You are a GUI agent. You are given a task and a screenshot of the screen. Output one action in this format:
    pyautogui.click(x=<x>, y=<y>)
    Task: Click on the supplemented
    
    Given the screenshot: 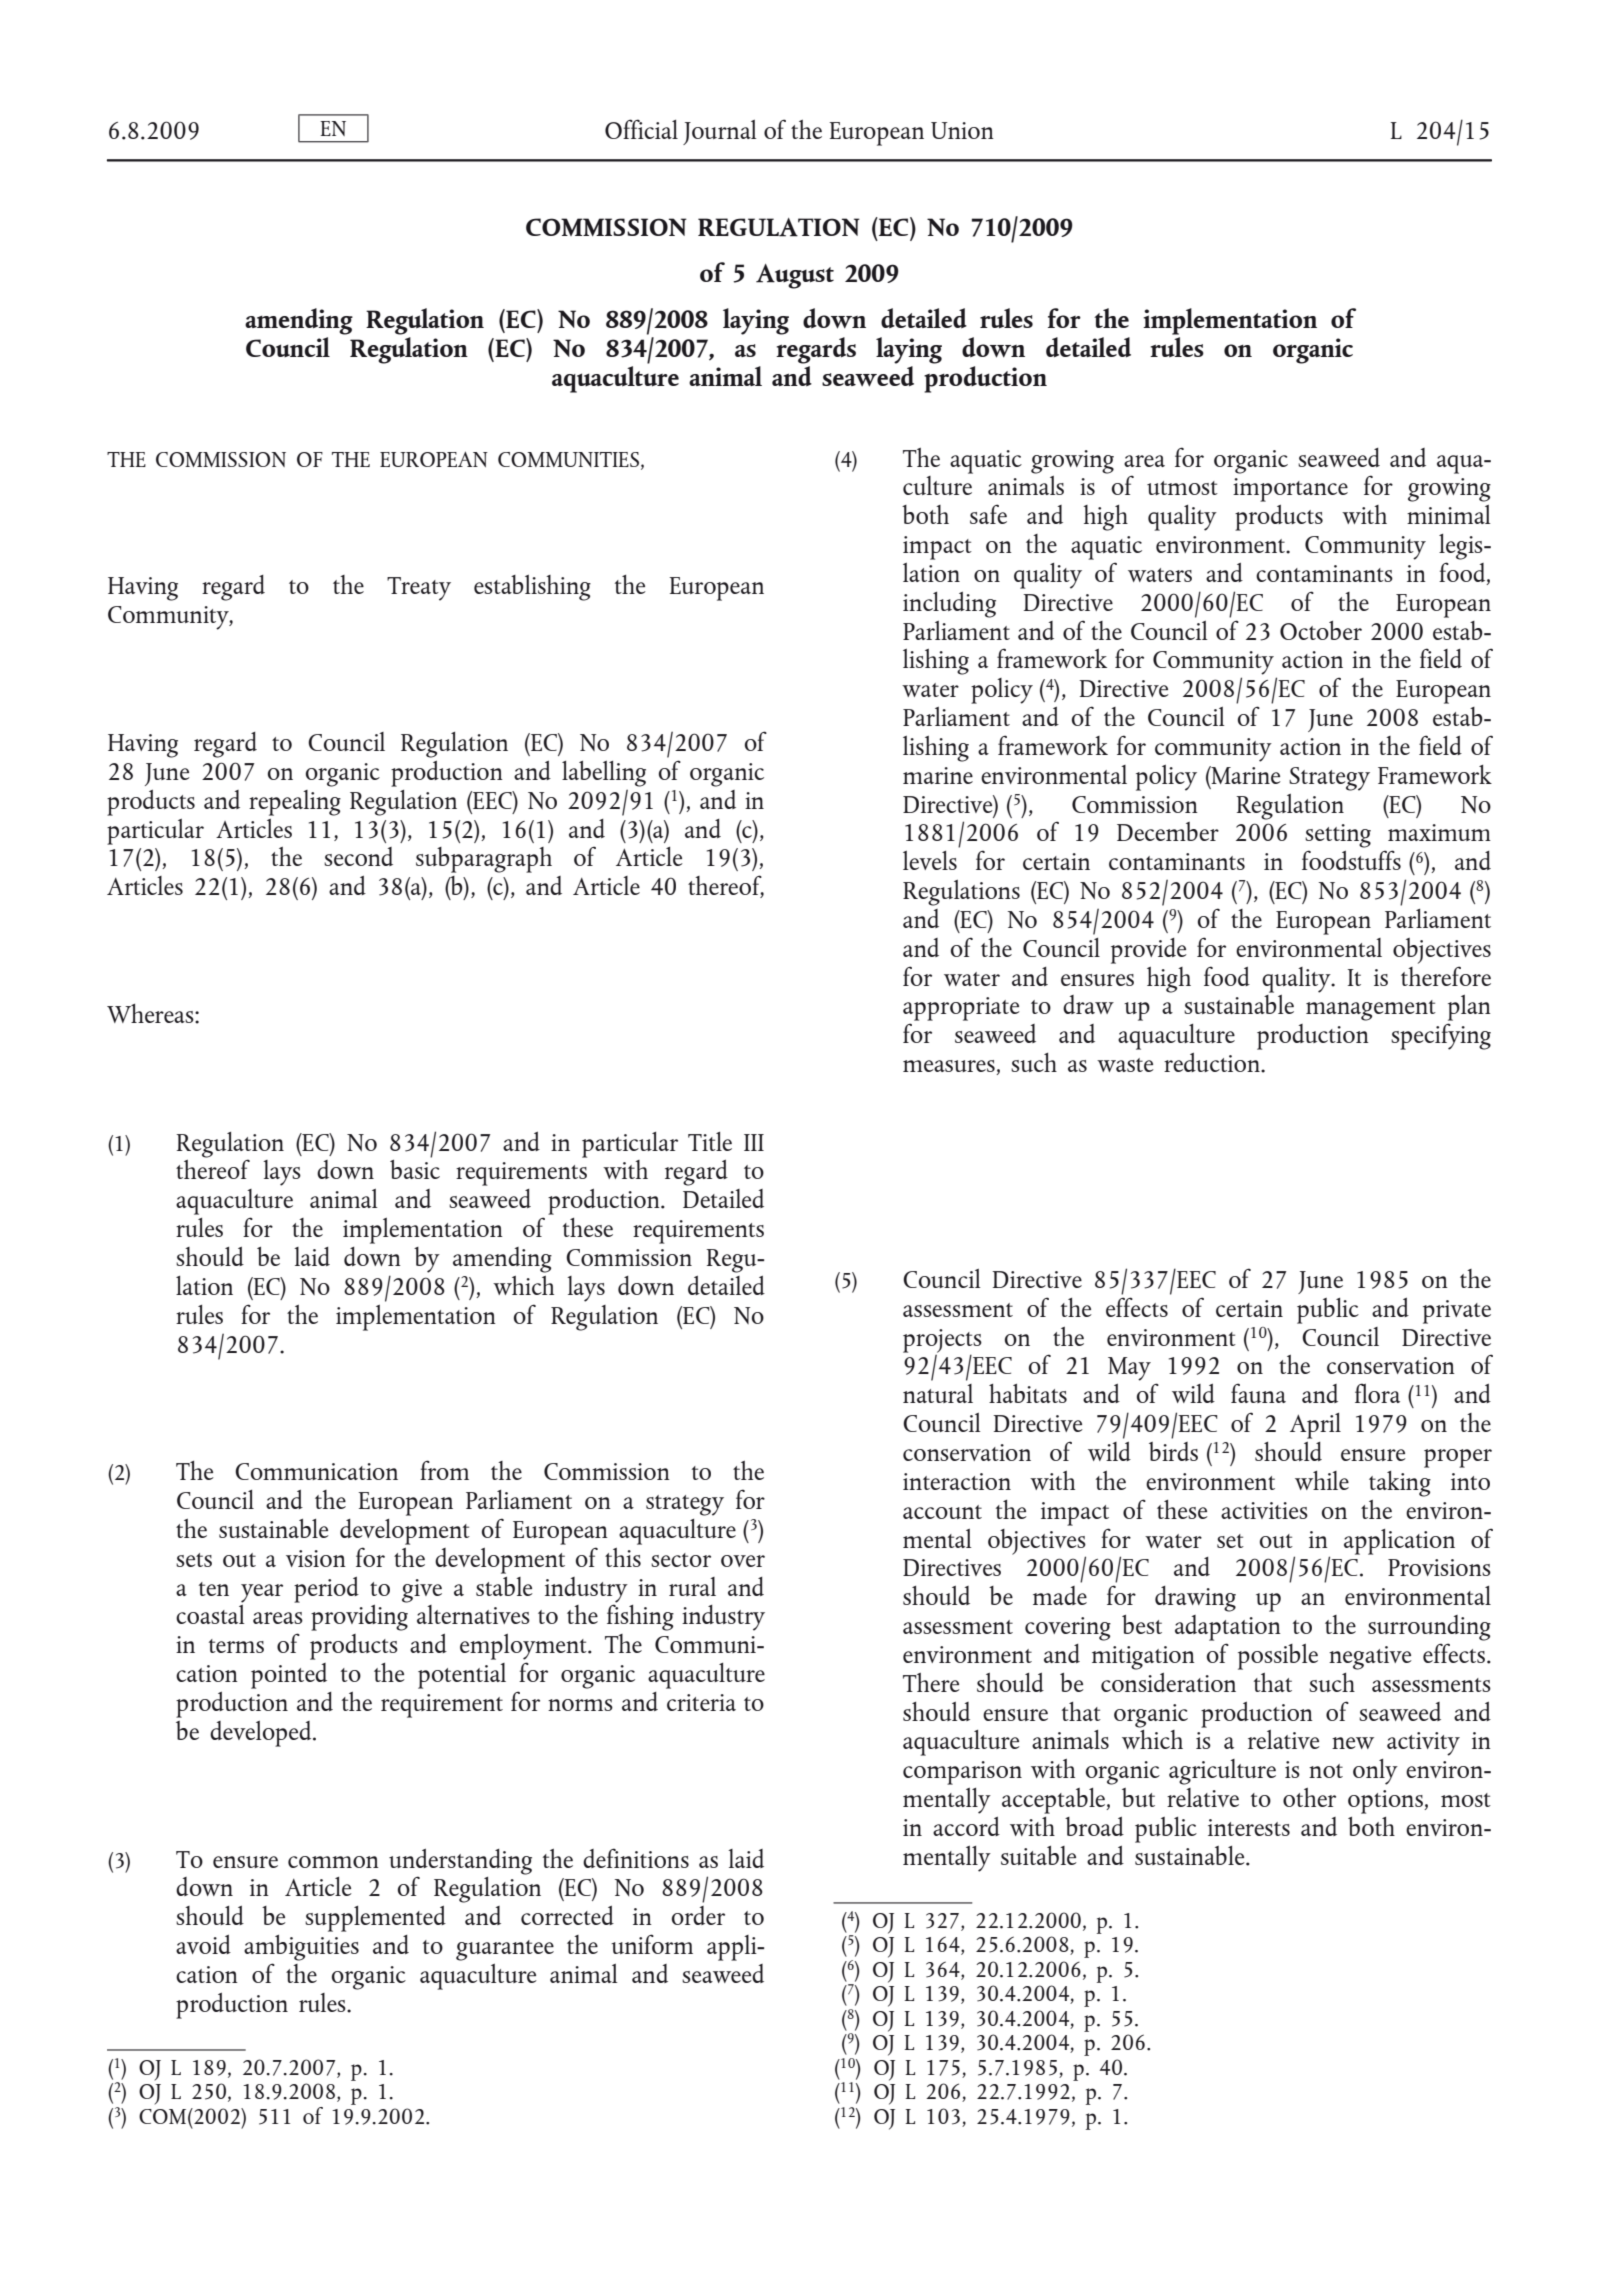 What is the action you would take?
    pyautogui.click(x=375, y=1919)
